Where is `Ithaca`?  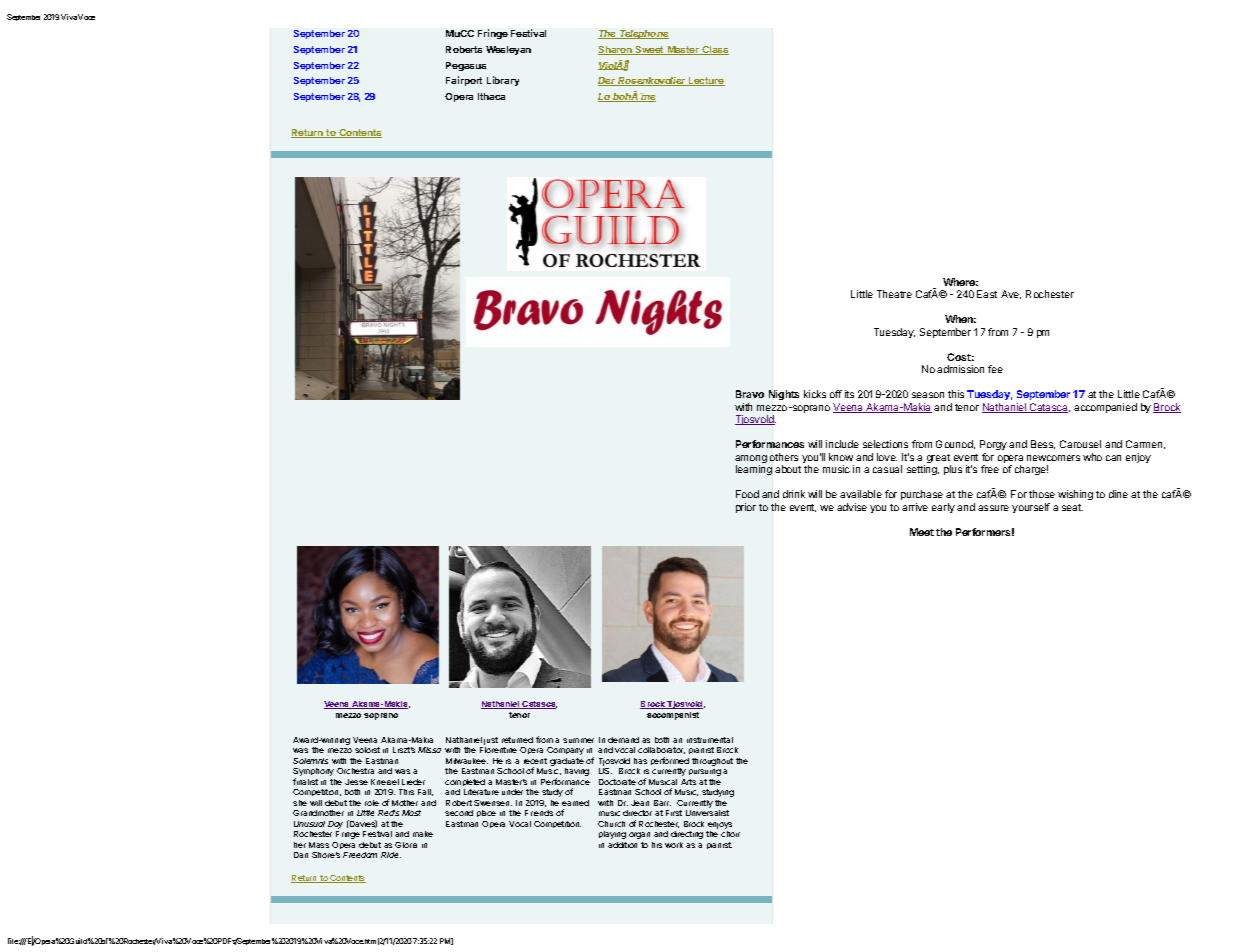 Ithaca is located at coordinates (491, 96).
